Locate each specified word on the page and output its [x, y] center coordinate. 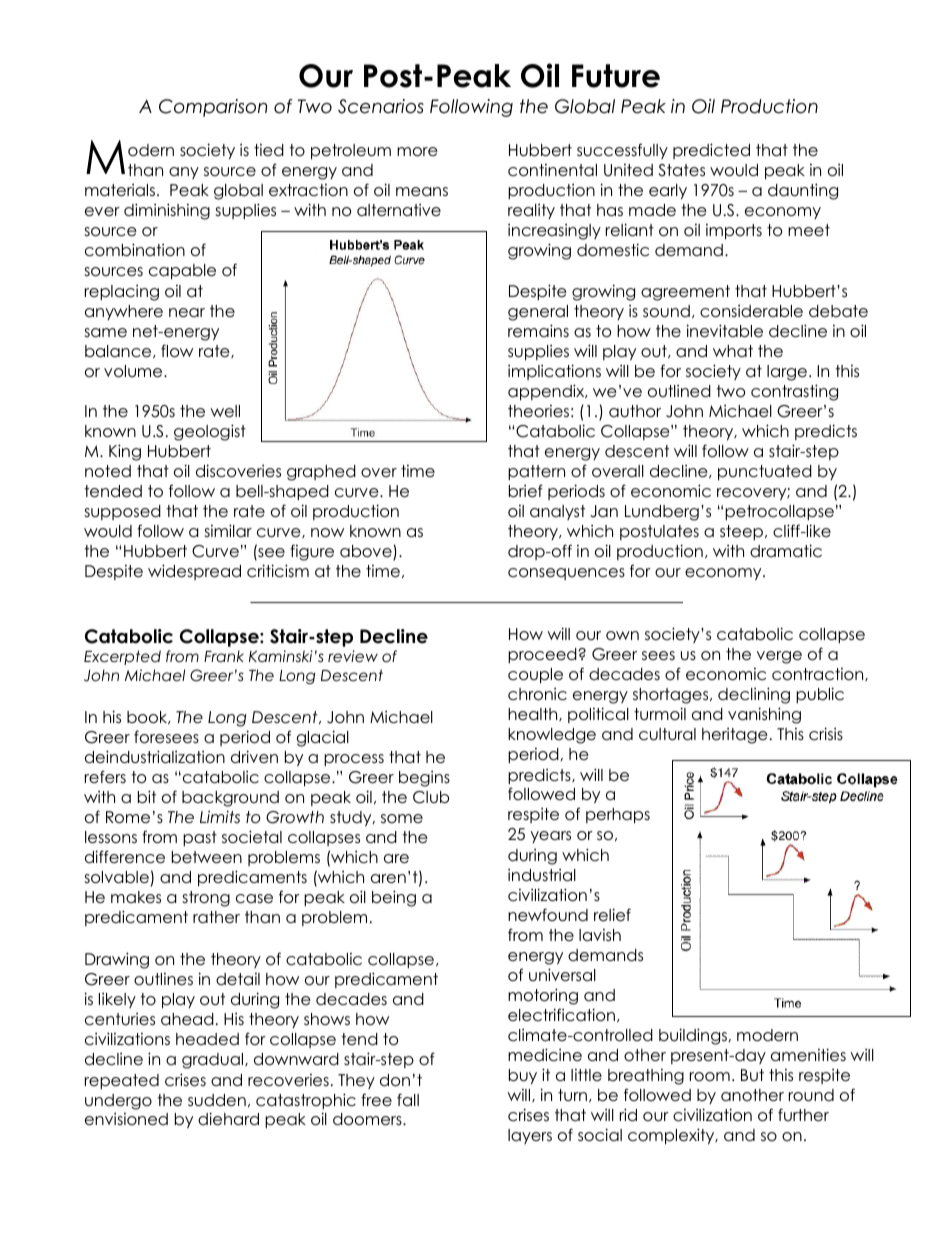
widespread [194, 572]
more [417, 152]
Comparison [213, 108]
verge [779, 657]
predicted [711, 151]
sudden [217, 1100]
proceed [543, 655]
